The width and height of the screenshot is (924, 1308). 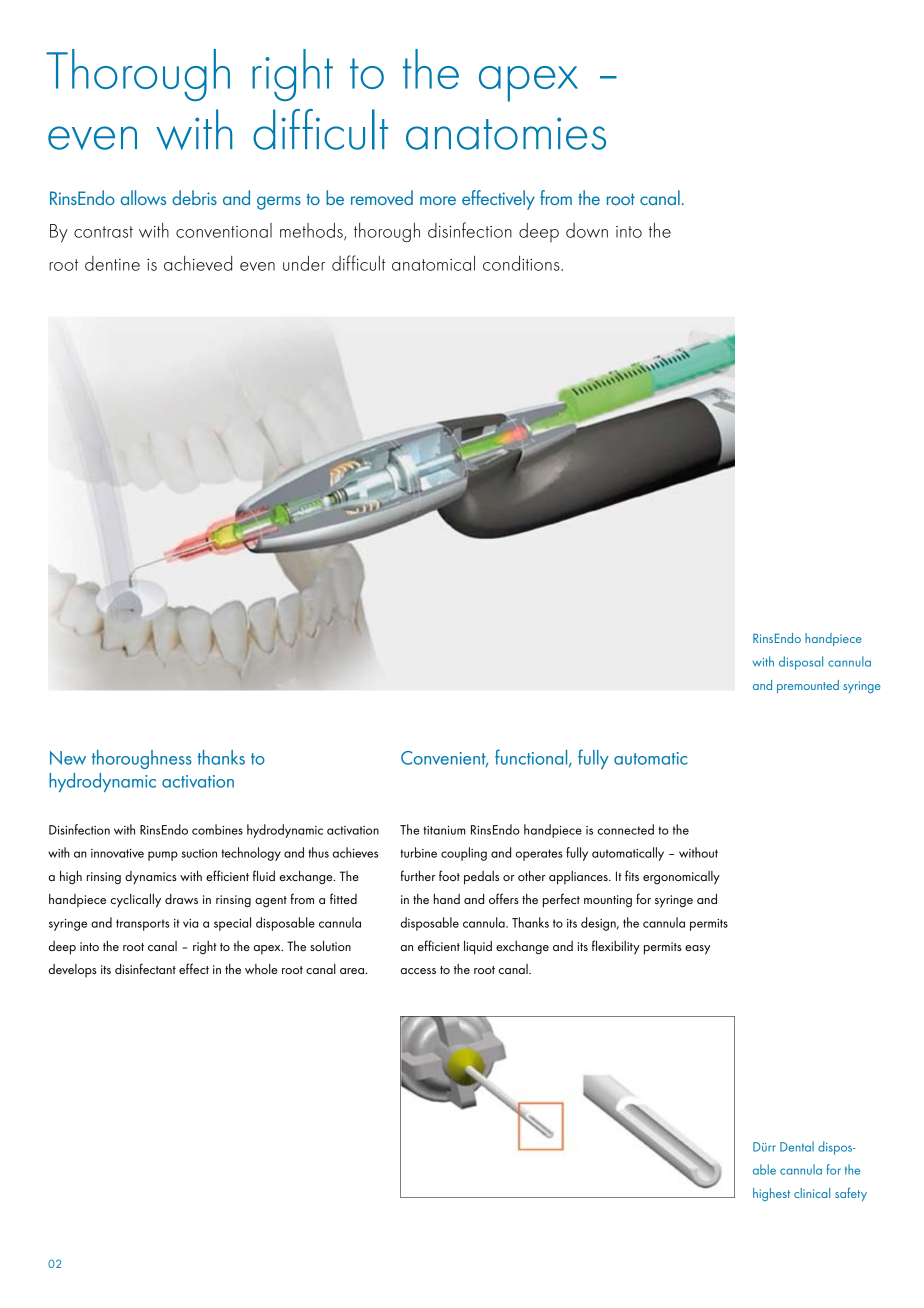 I want to click on down, so click(x=587, y=230).
